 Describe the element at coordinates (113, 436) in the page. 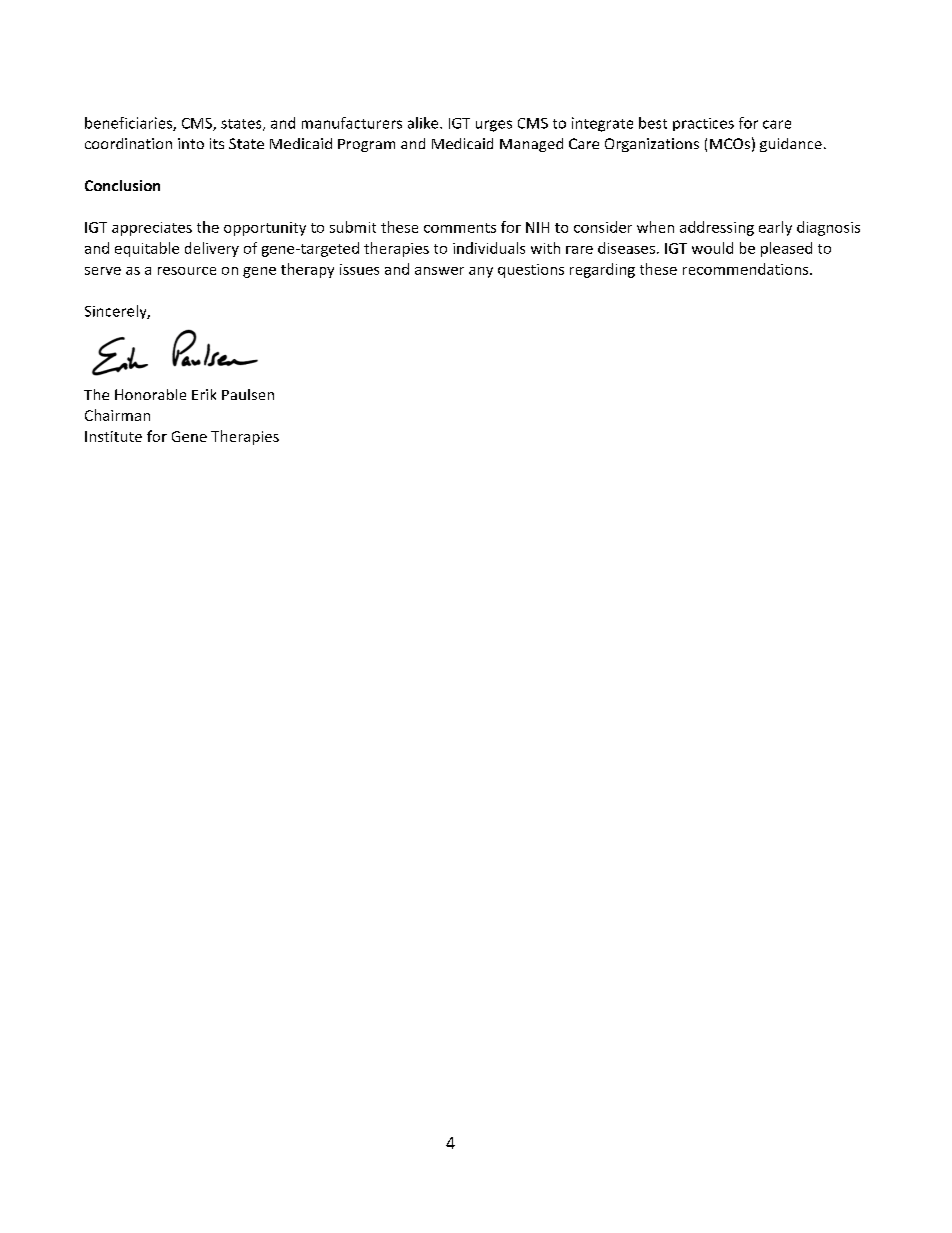

I see `Institute` at that location.
